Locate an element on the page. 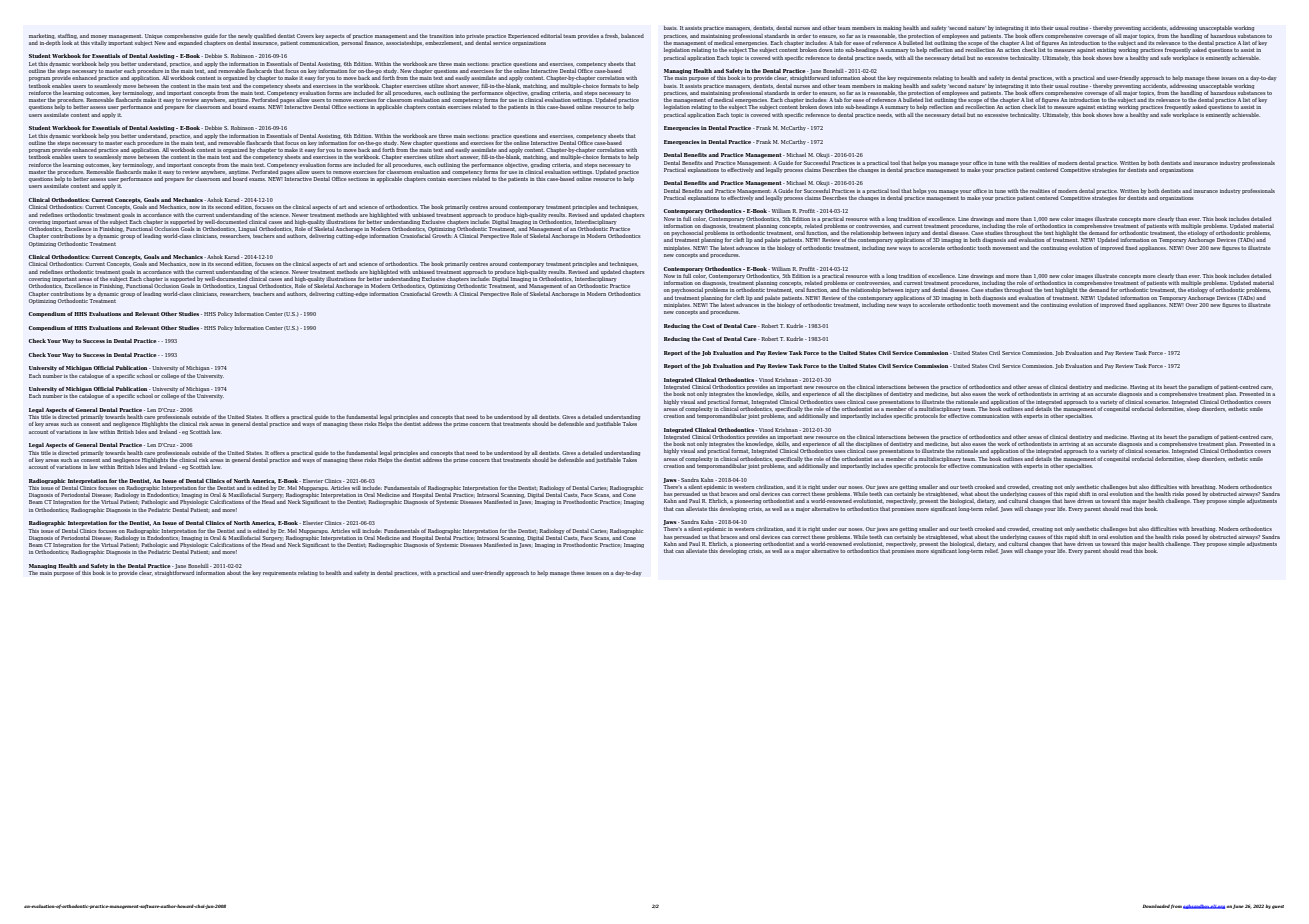 The image size is (1309, 924). marketing is located at coordinates (42, 36).
